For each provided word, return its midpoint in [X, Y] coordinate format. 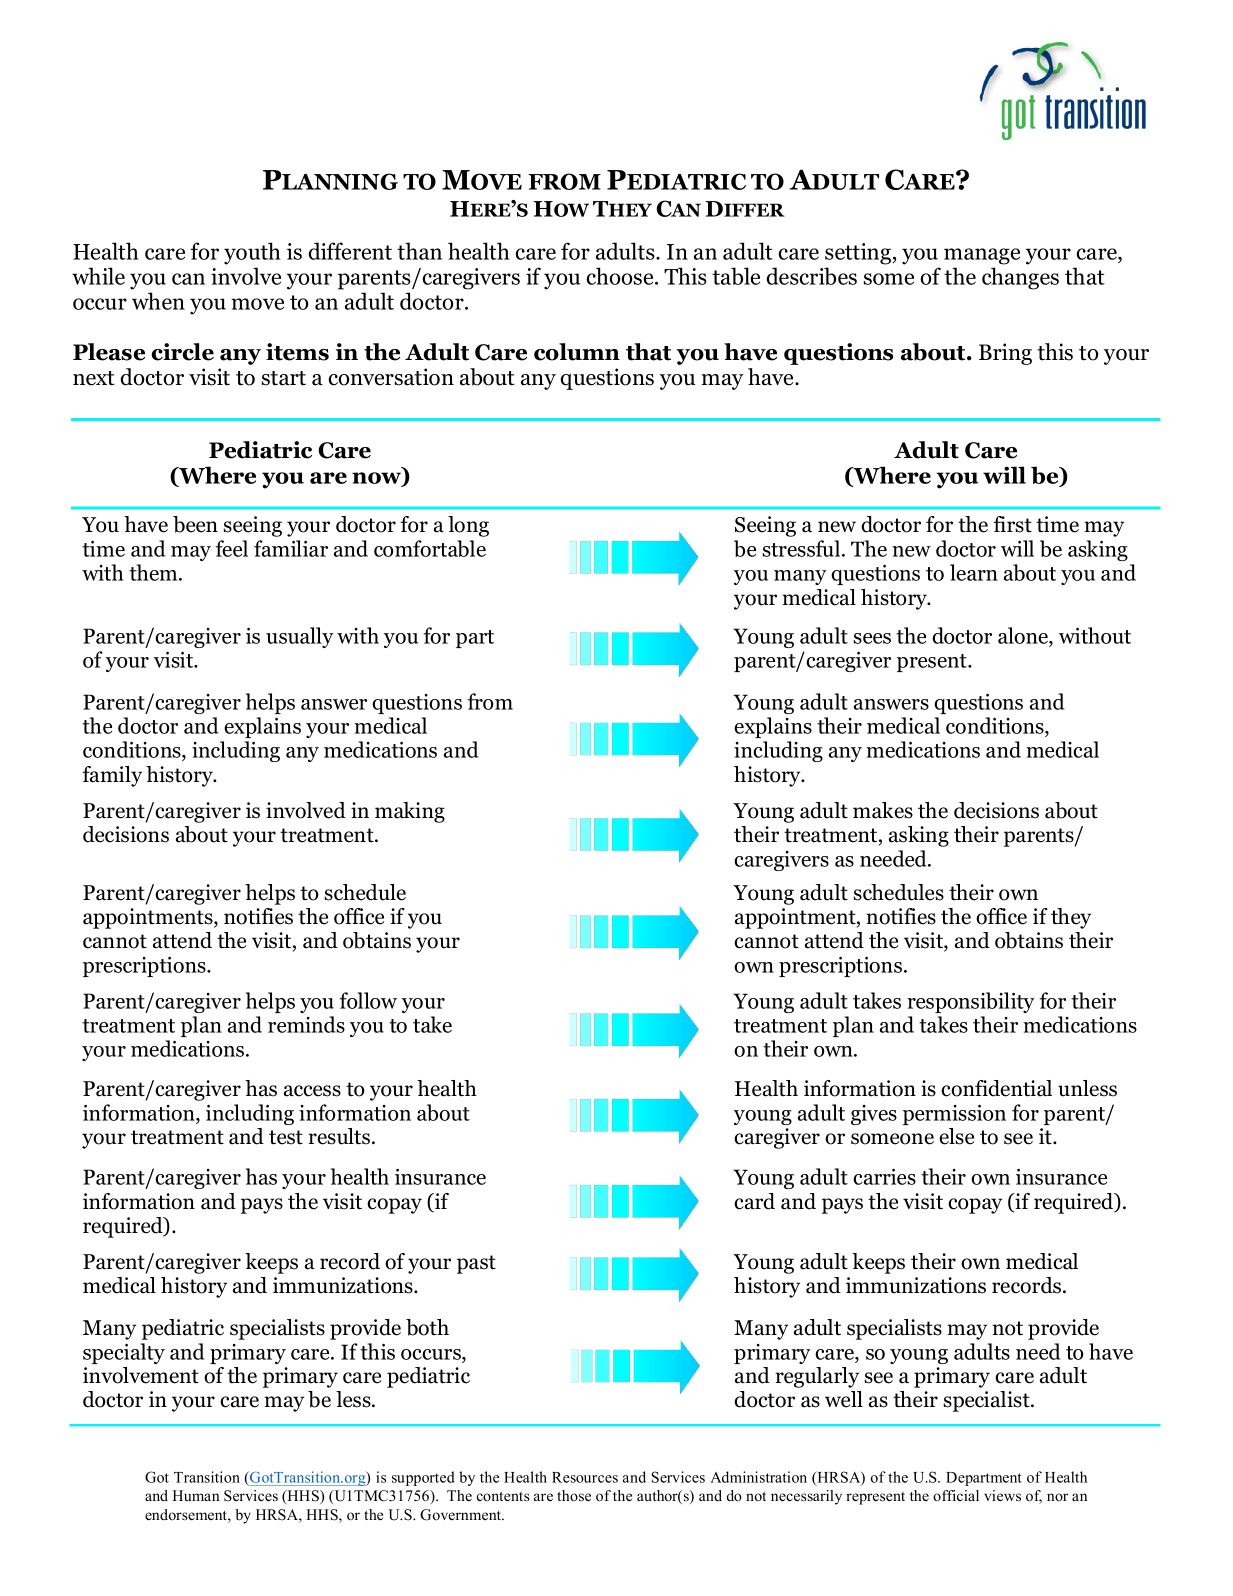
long [468, 526]
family [112, 776]
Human [196, 1495]
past [476, 1264]
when [158, 301]
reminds [306, 1024]
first [1012, 524]
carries [884, 1177]
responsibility [971, 1002]
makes [883, 810]
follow [368, 1000]
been [195, 524]
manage [982, 256]
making [410, 812]
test [286, 1137]
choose [621, 276]
